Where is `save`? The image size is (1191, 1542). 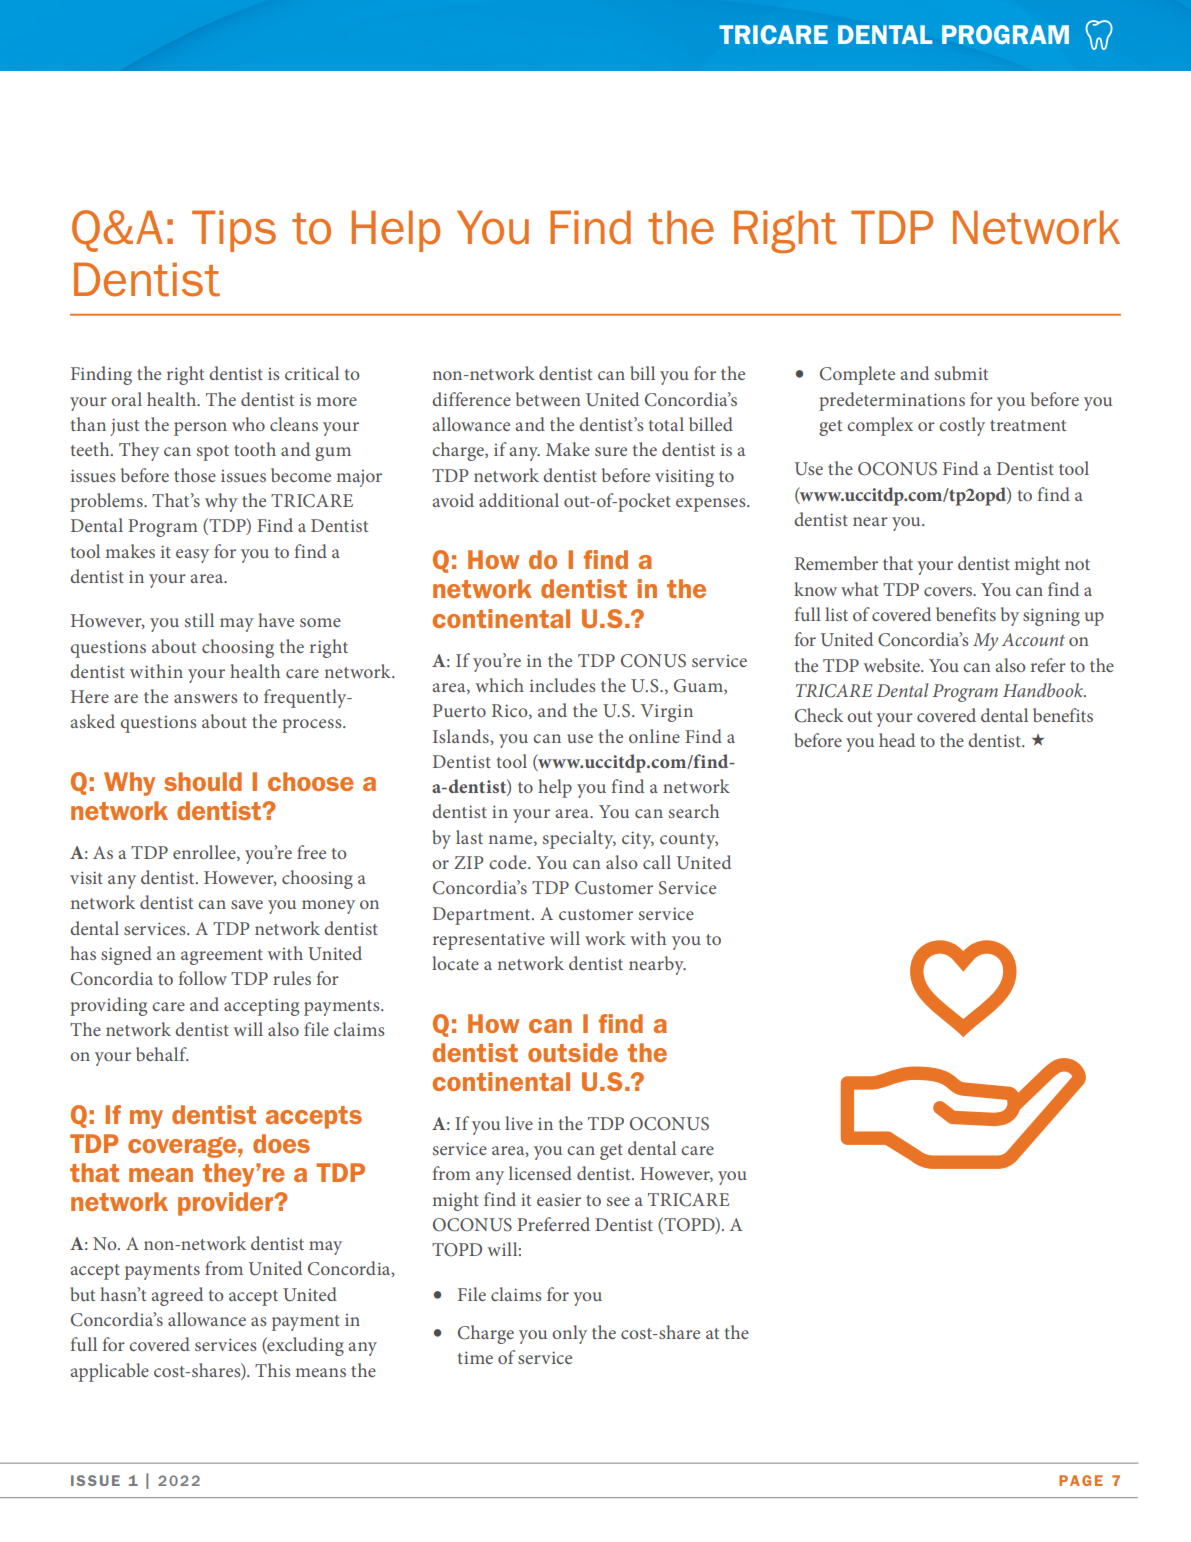 save is located at coordinates (247, 904).
